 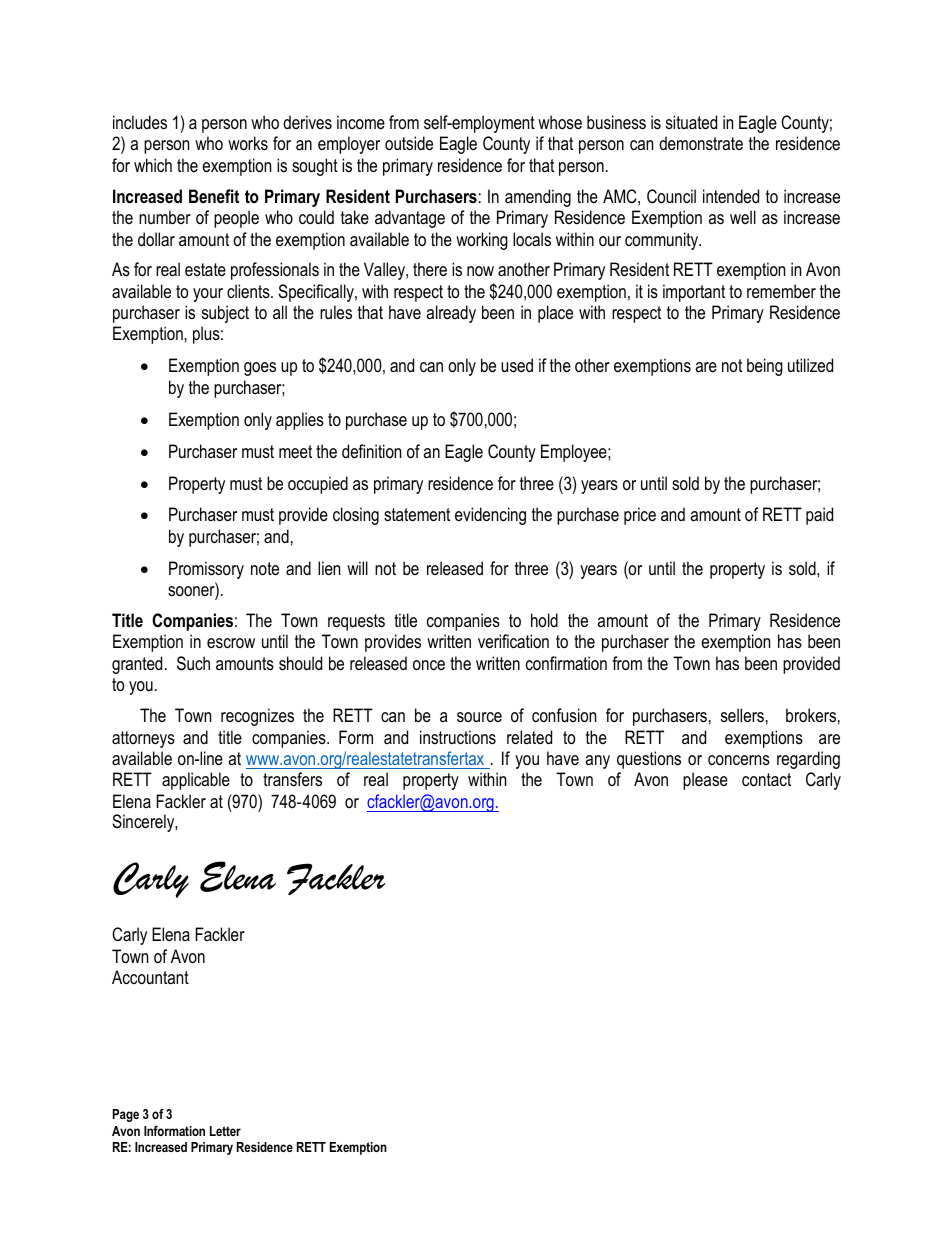 What do you see at coordinates (742, 715) in the image?
I see `sellers` at bounding box center [742, 715].
